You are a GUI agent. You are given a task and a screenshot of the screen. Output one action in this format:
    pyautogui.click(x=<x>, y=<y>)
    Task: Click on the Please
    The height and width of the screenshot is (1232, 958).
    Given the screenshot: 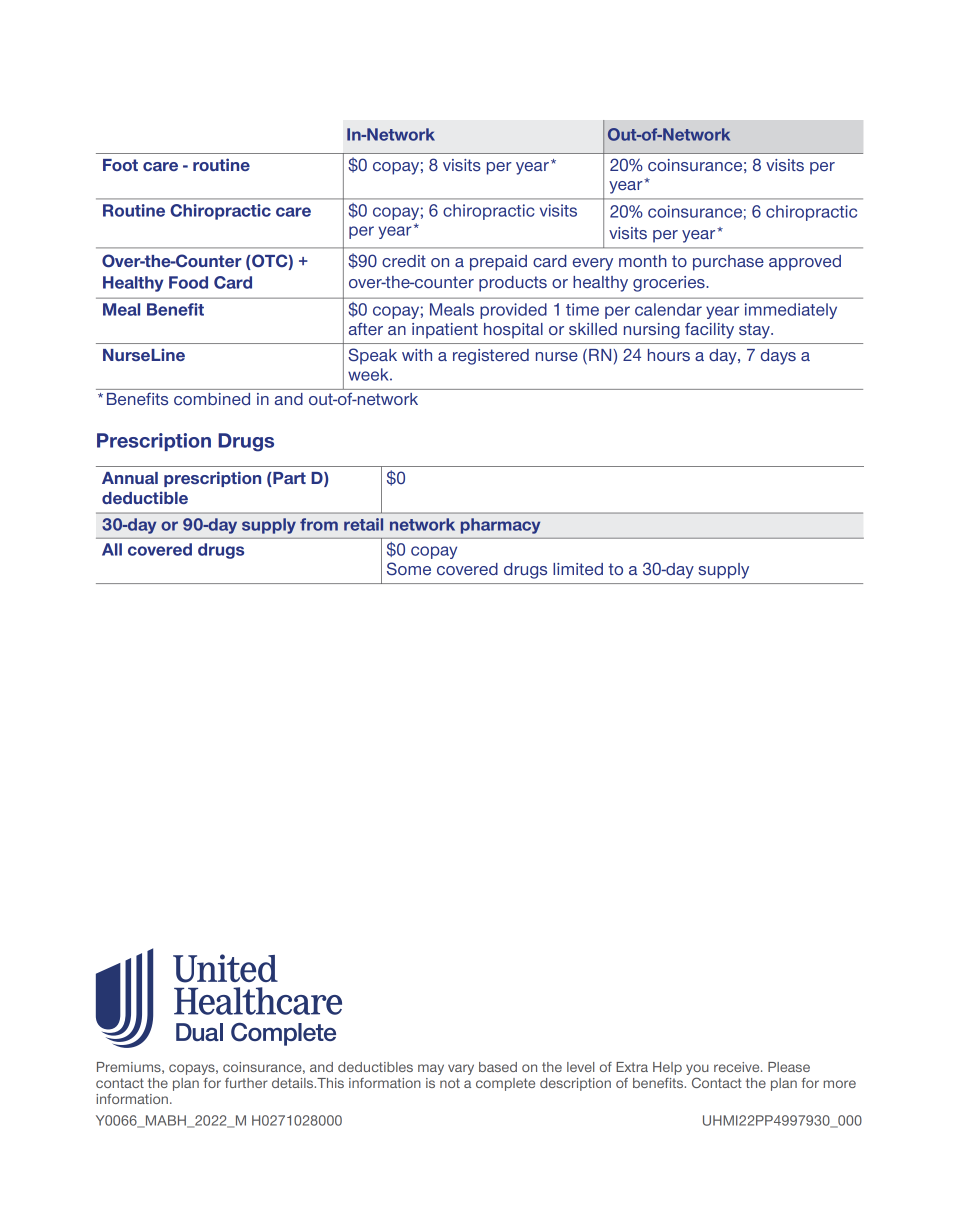 What is the action you would take?
    pyautogui.click(x=789, y=1067)
